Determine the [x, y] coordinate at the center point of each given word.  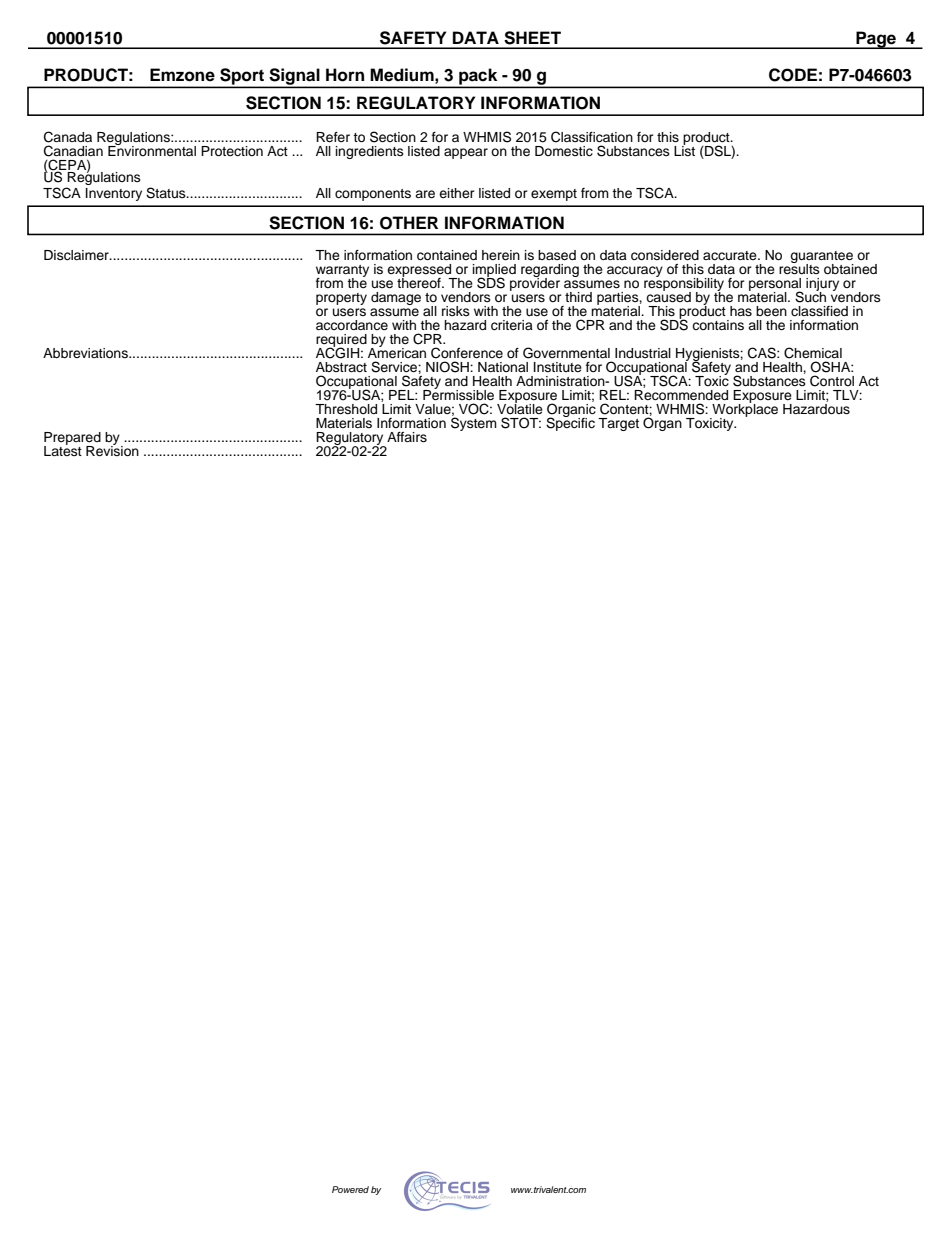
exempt [554, 195]
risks [456, 311]
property [341, 299]
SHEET [532, 38]
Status [167, 193]
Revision [112, 450]
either [457, 193]
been [771, 311]
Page [876, 40]
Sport [242, 77]
